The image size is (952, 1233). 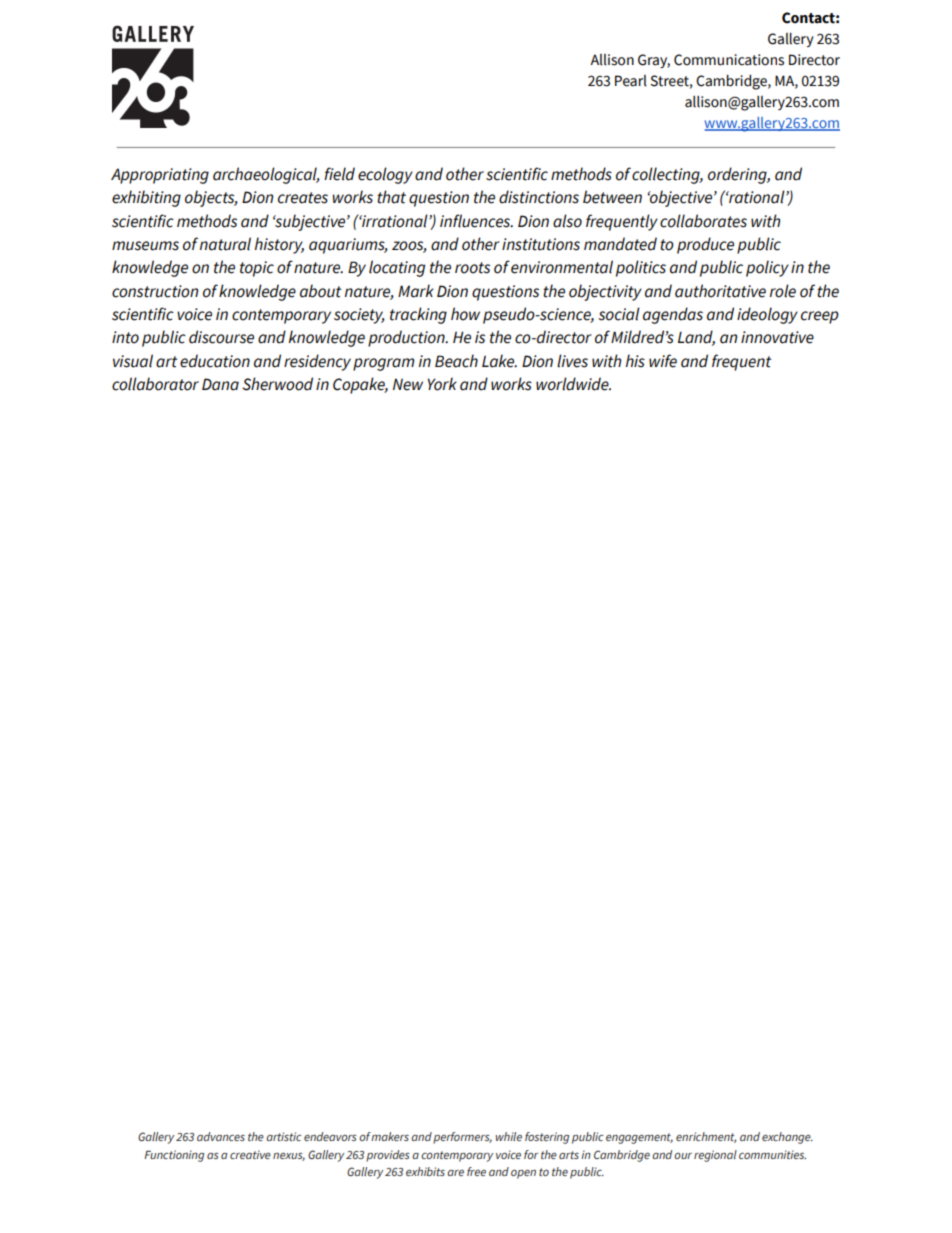 I want to click on while, so click(x=509, y=1136).
